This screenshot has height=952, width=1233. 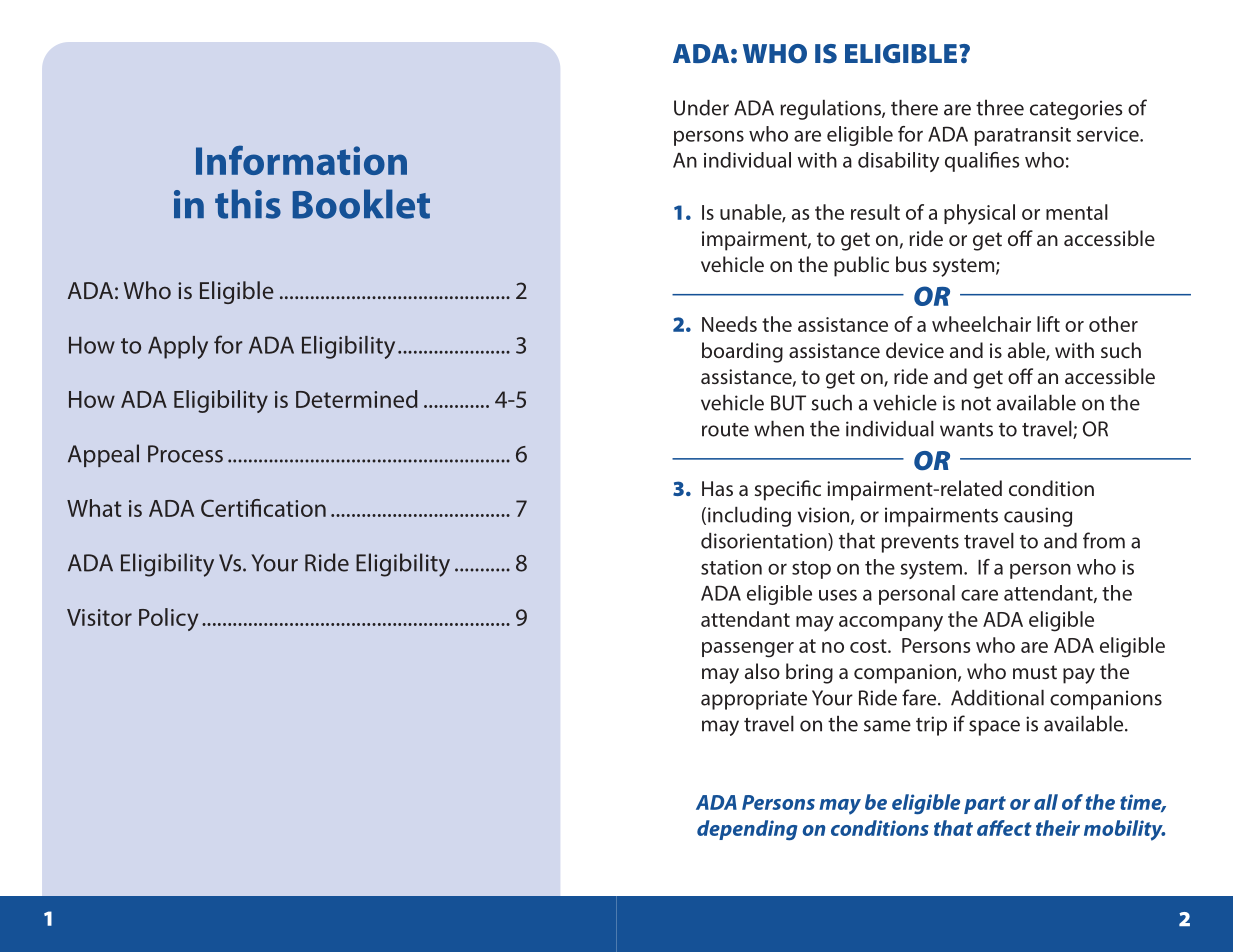 I want to click on three, so click(x=1000, y=108).
